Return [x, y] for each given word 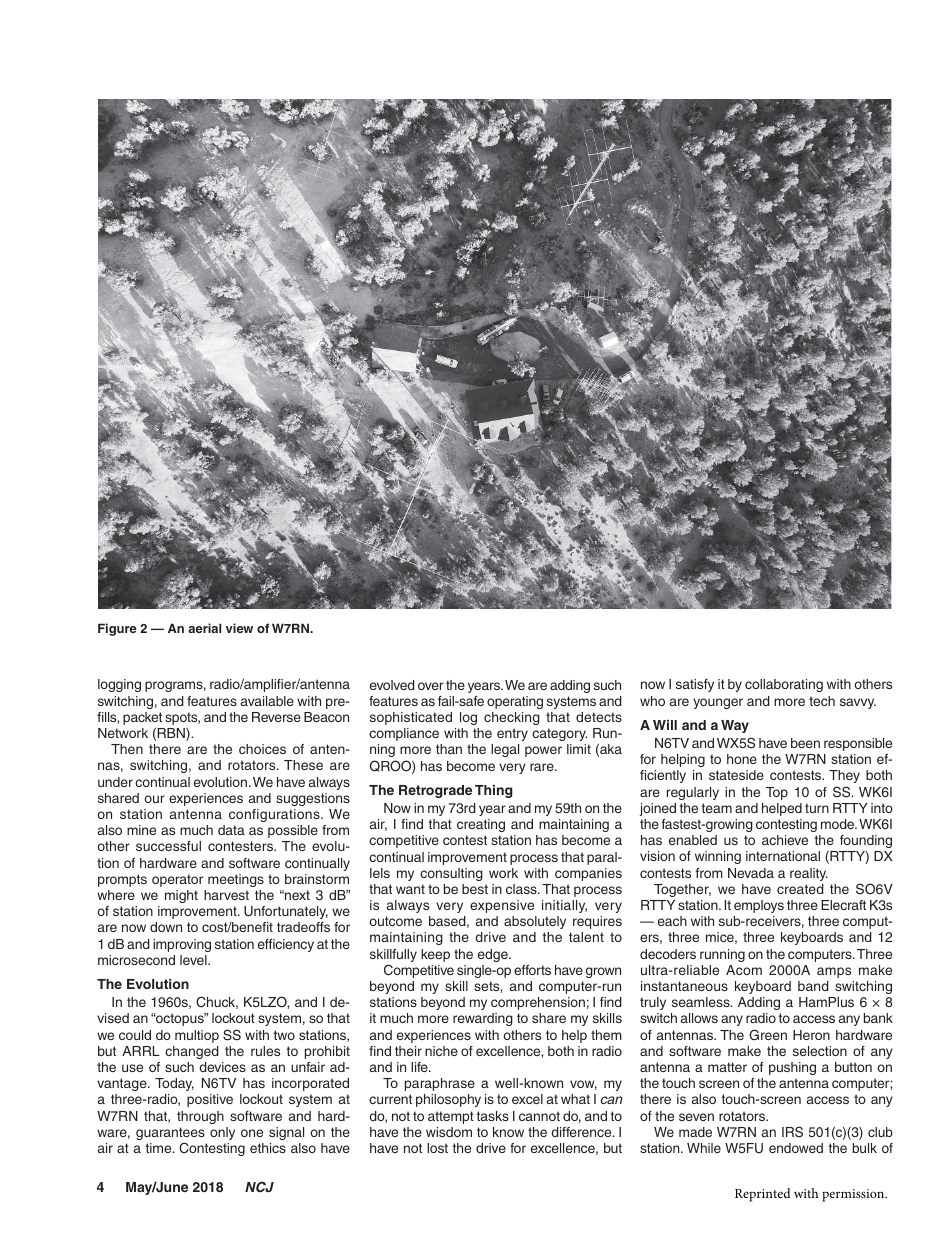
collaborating [784, 685]
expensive [502, 906]
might [181, 896]
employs [759, 906]
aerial [204, 628]
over [431, 686]
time [160, 1148]
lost [437, 1148]
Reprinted [763, 1195]
